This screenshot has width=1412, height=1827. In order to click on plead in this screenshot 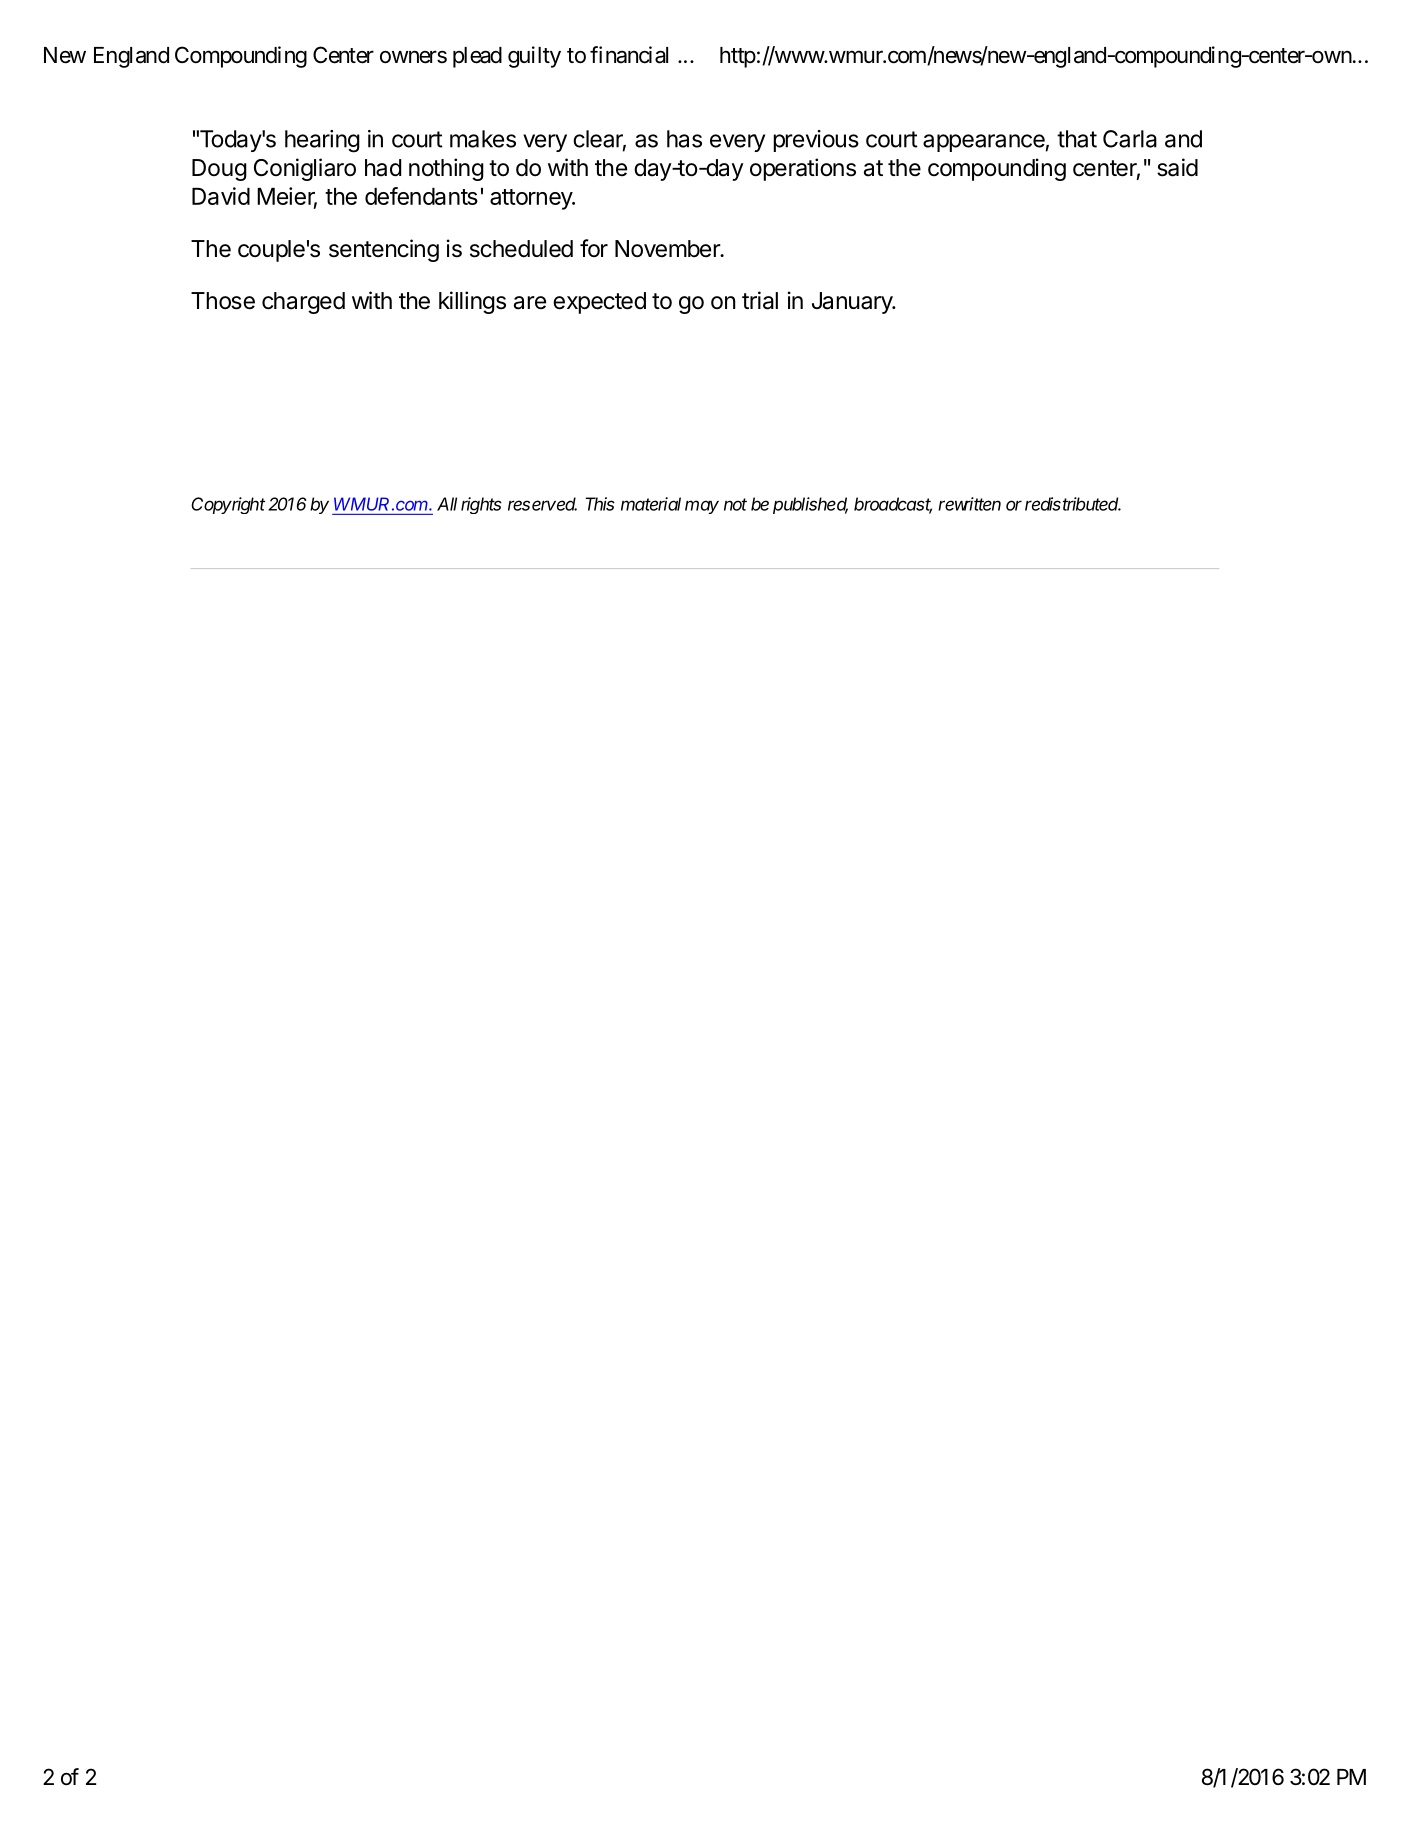, I will do `click(477, 57)`.
